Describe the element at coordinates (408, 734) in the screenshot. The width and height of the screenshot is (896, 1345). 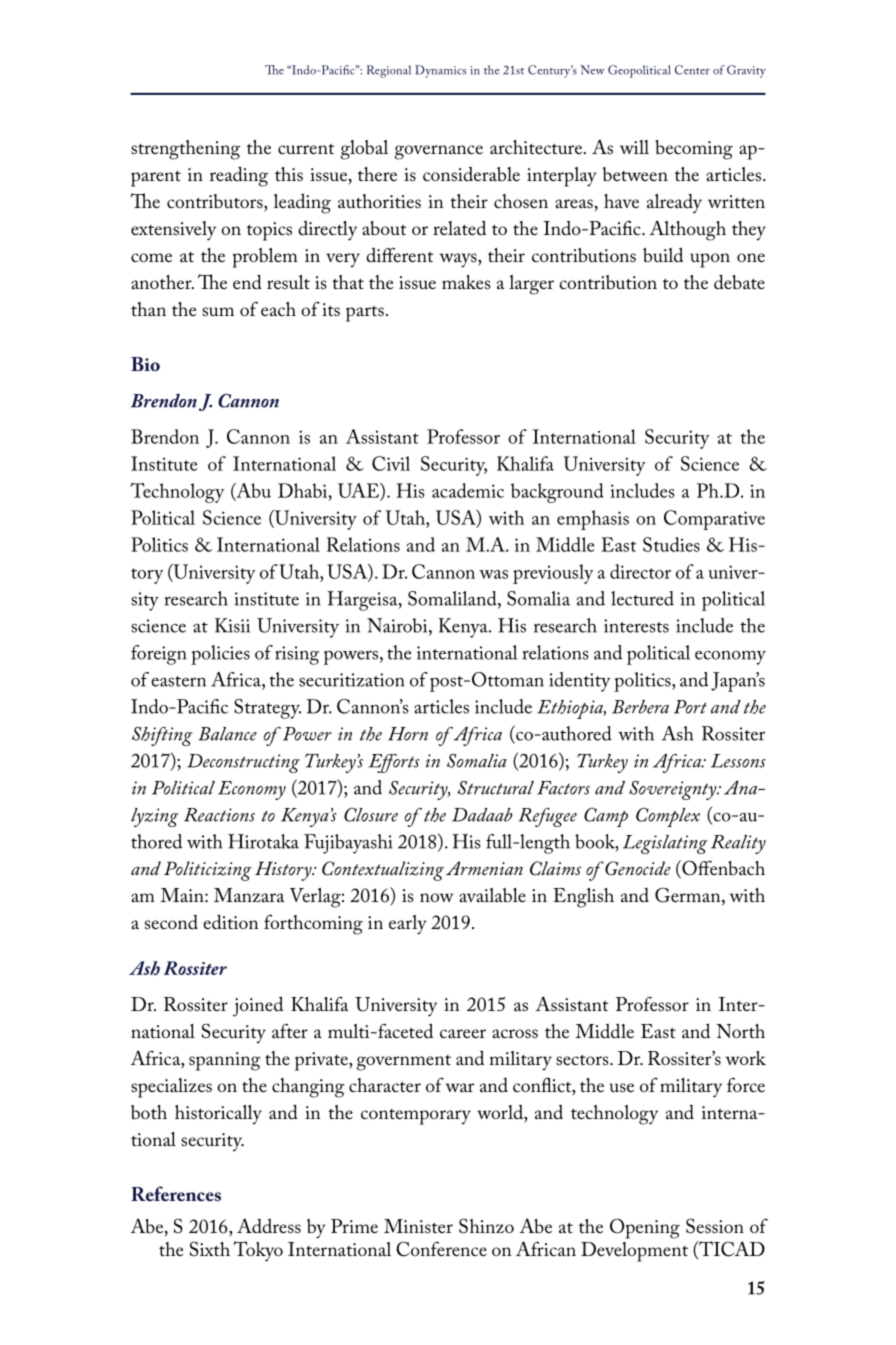
I see `Horn` at that location.
